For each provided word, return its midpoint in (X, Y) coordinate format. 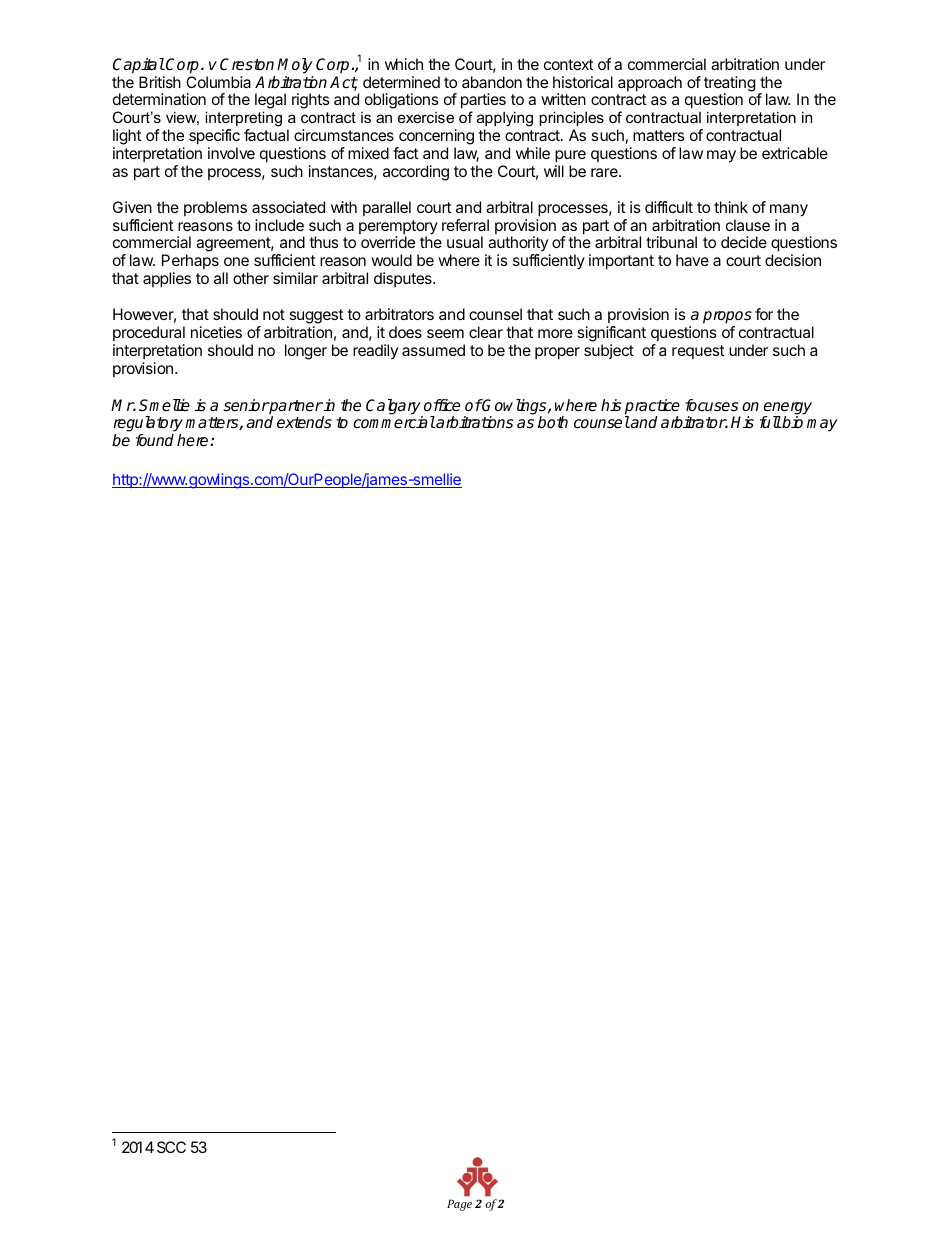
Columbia (218, 82)
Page (459, 1205)
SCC (171, 1147)
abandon (492, 82)
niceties (216, 332)
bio (792, 422)
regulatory (148, 425)
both (553, 422)
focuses (711, 405)
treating (729, 85)
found (155, 440)
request (698, 352)
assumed (433, 350)
